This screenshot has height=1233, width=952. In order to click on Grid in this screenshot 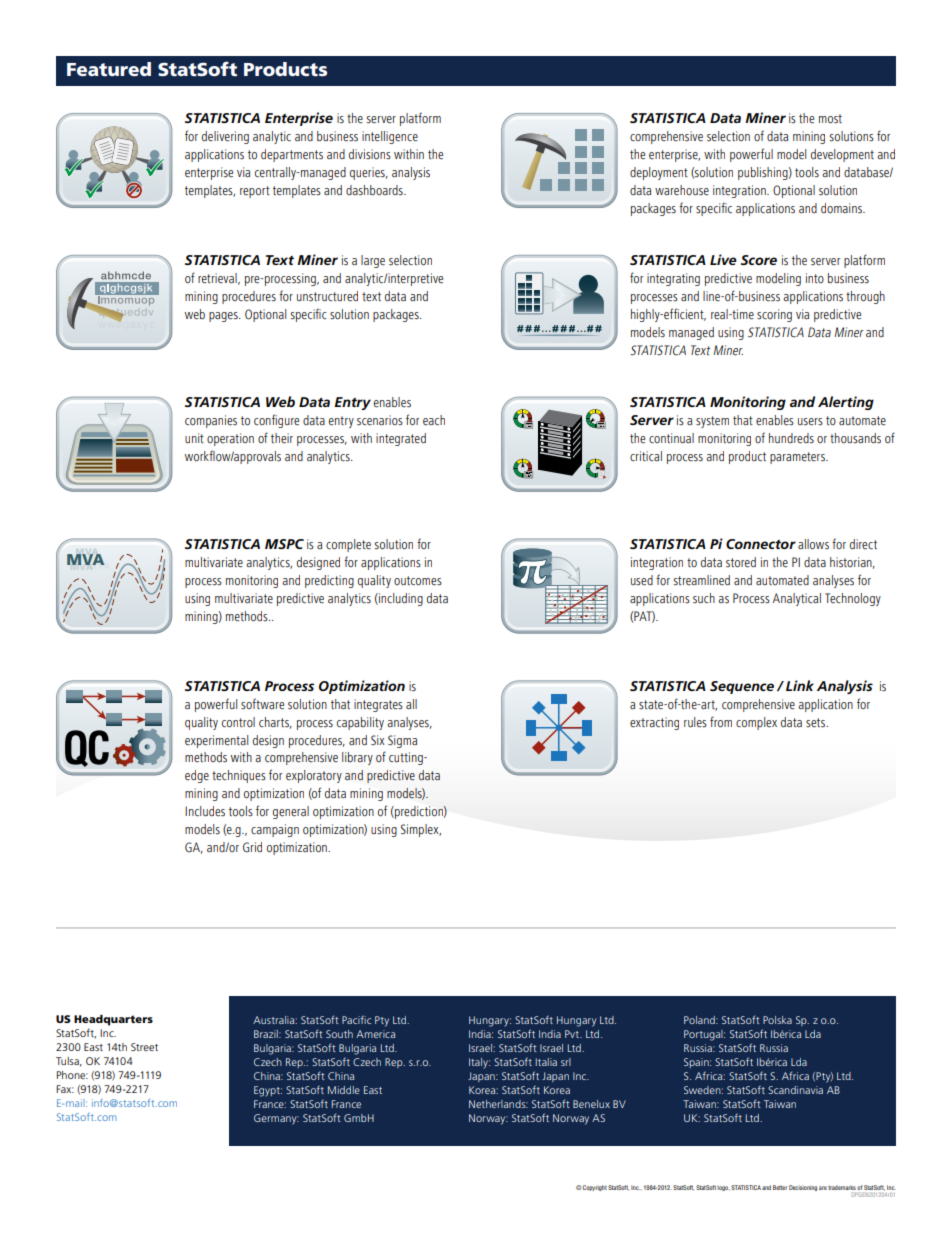, I will do `click(252, 847)`.
